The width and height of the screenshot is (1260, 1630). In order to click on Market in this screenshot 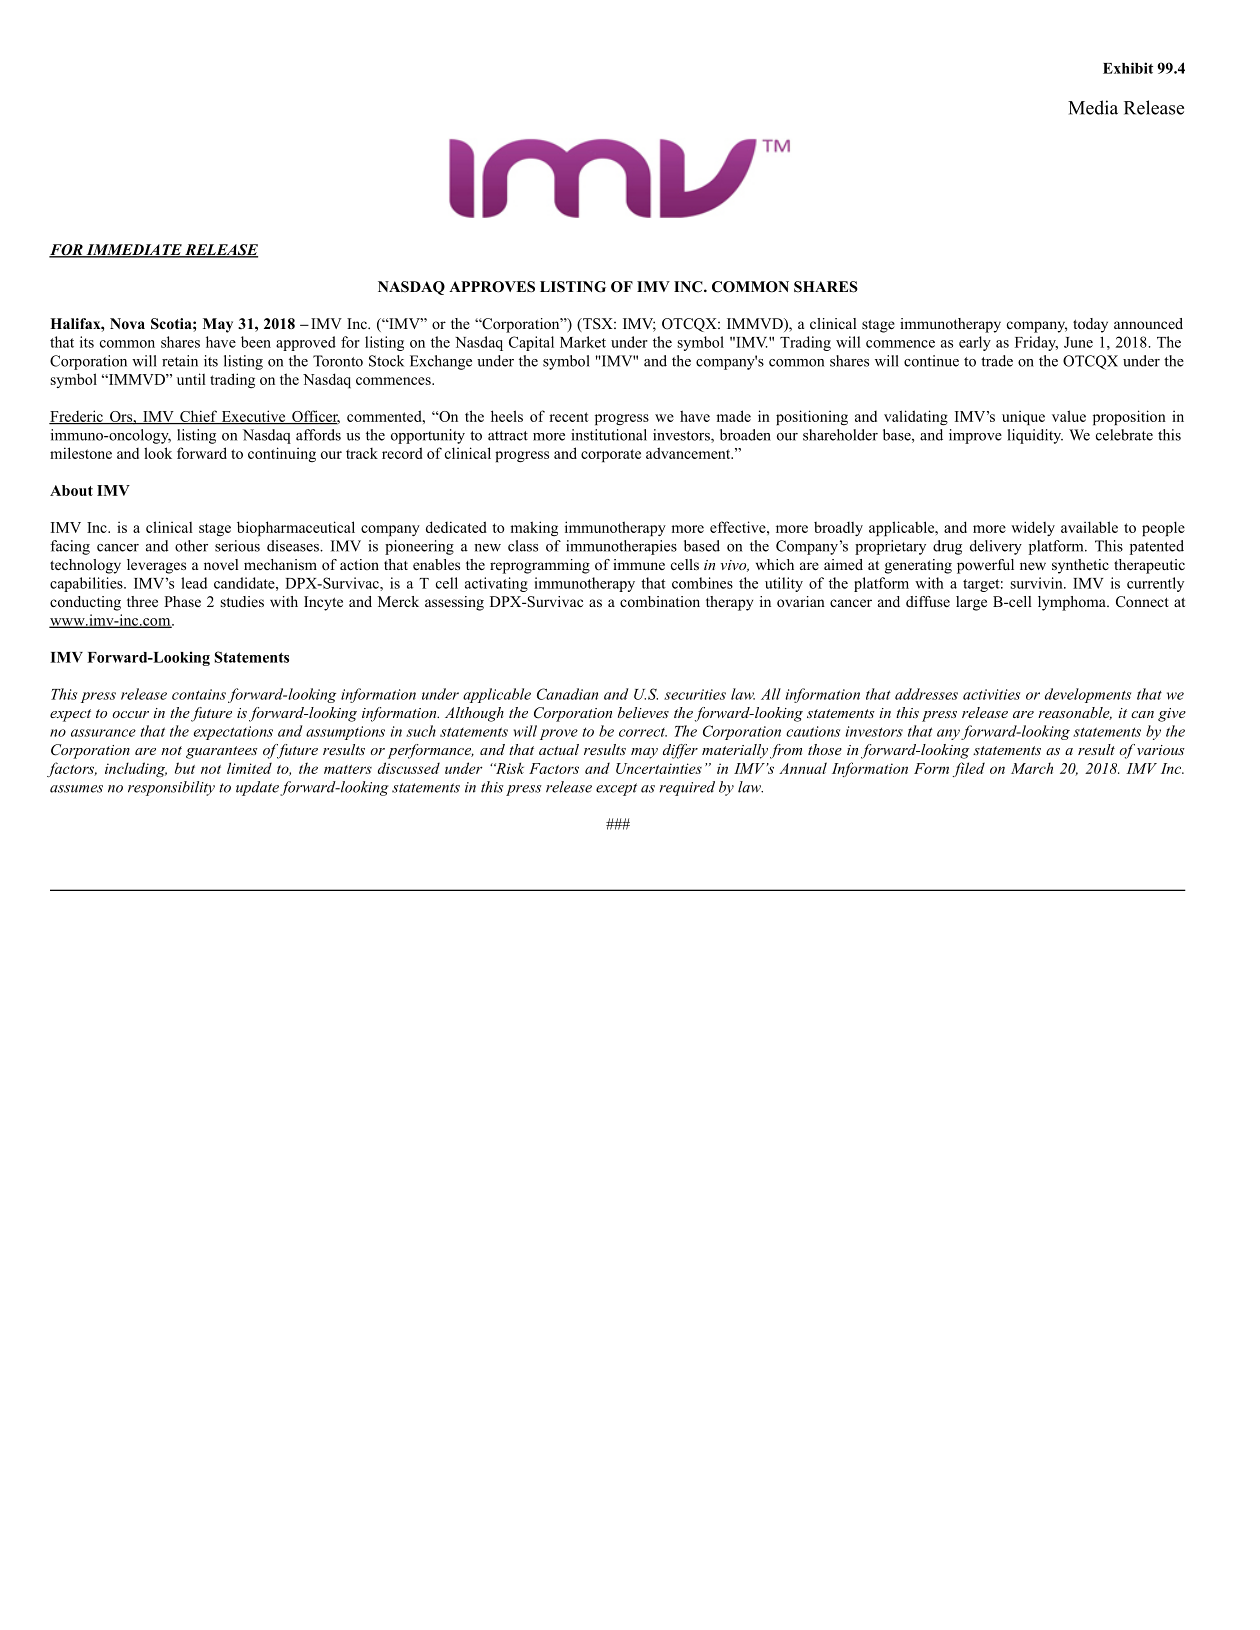, I will do `click(583, 342)`.
